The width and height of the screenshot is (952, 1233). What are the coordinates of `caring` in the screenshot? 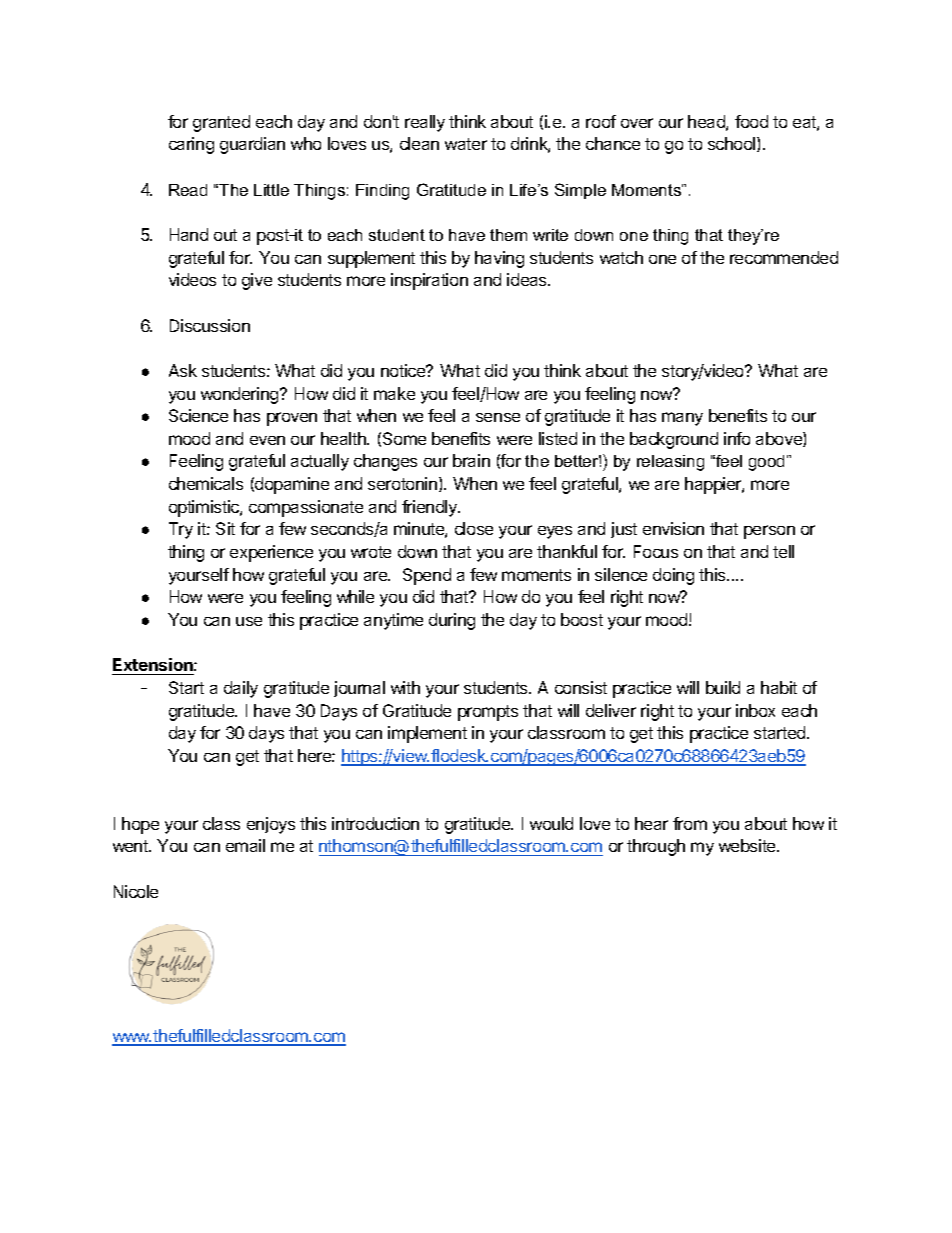 It's located at (191, 145).
